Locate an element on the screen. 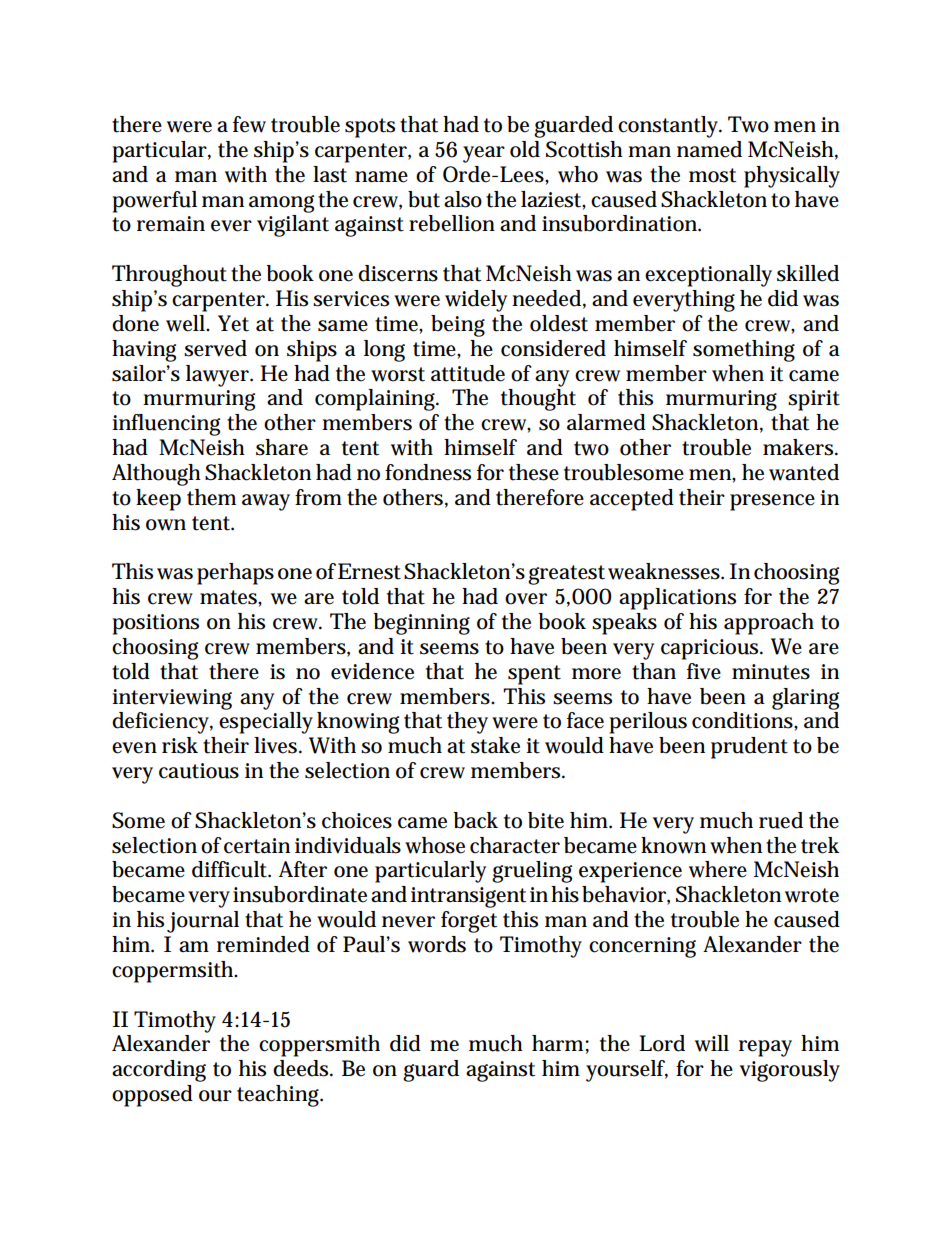  served is located at coordinates (215, 348).
